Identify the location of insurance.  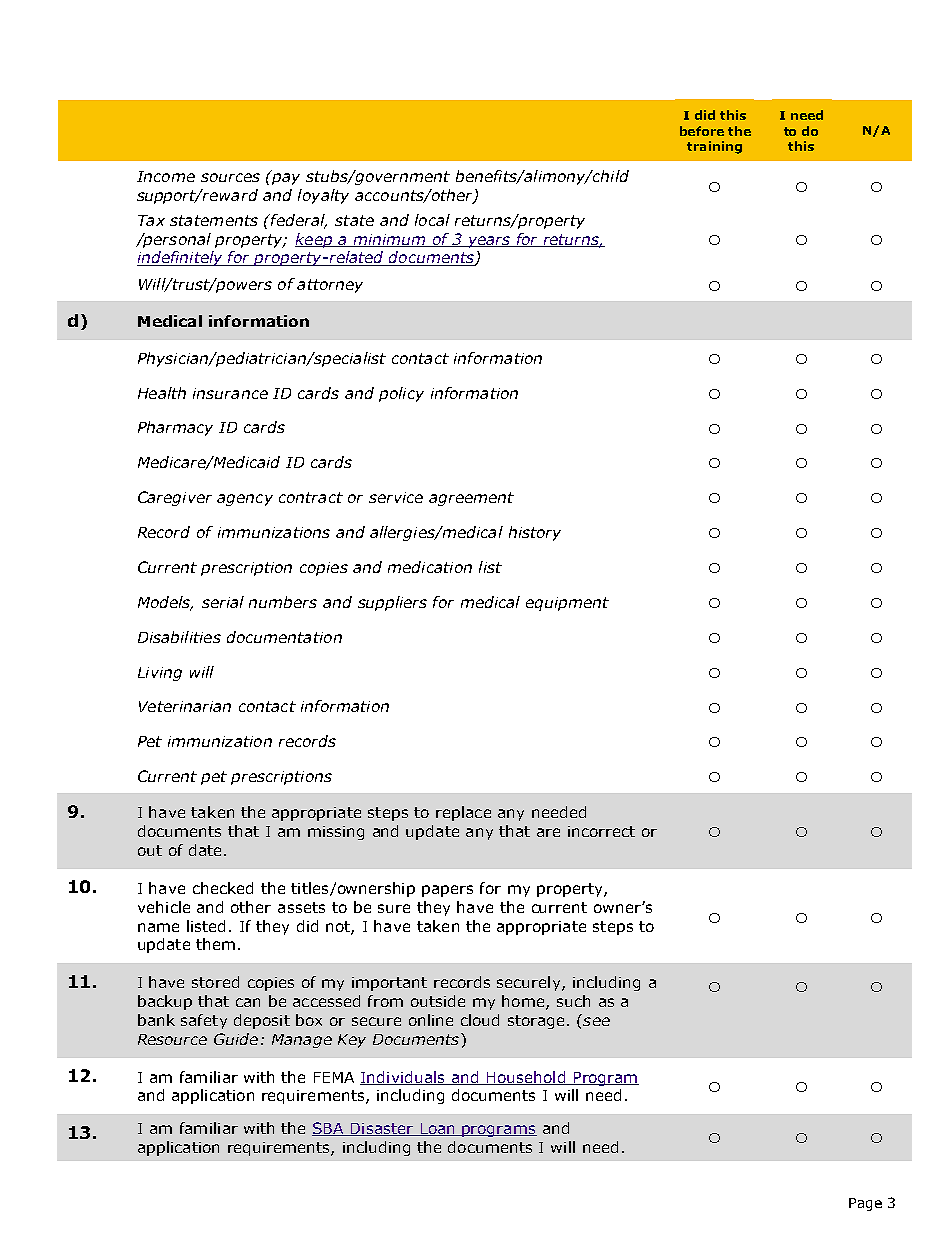
(230, 393).
